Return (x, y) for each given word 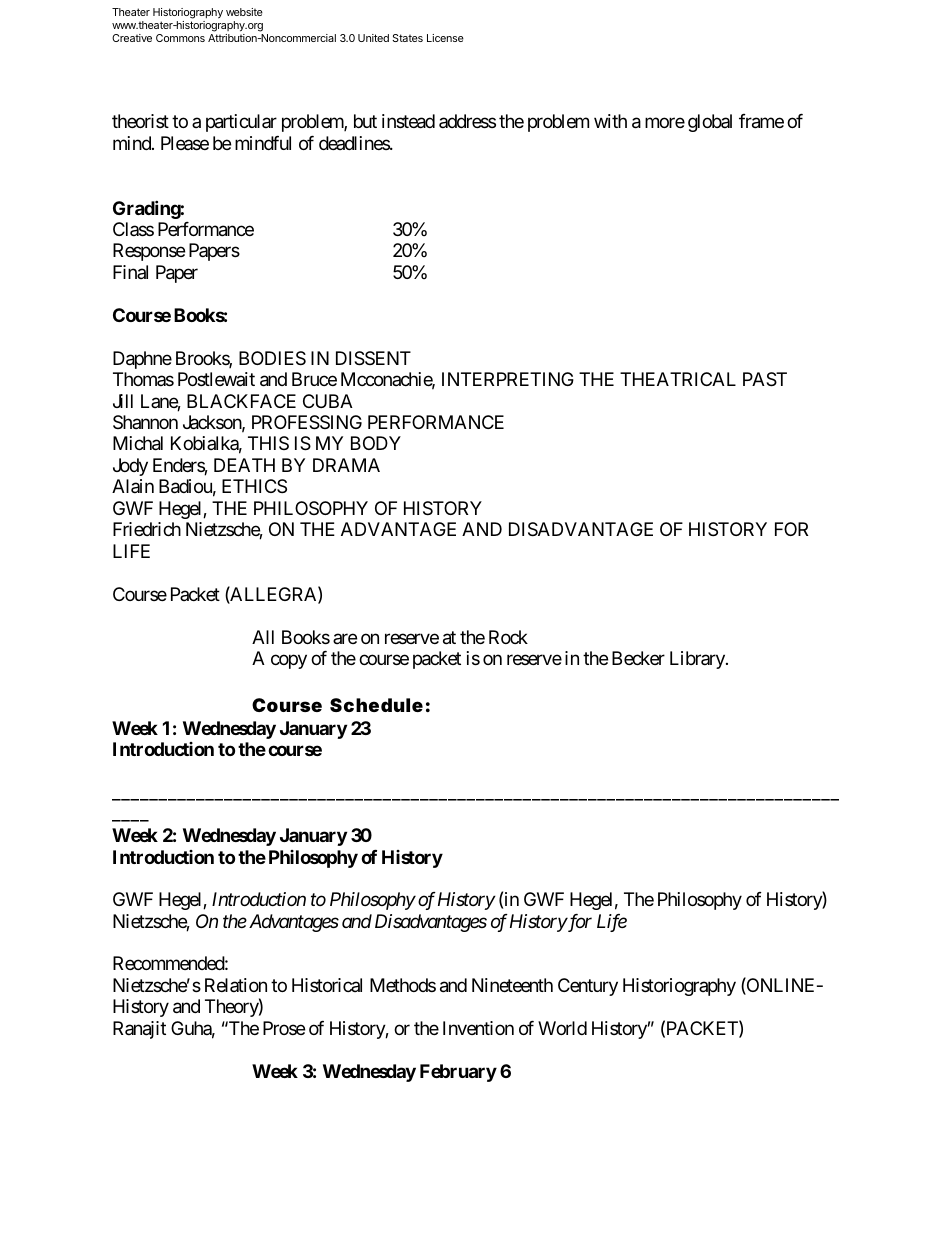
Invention (478, 1028)
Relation (236, 985)
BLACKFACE (241, 401)
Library (698, 660)
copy (289, 662)
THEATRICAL (678, 379)
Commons (180, 38)
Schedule (376, 705)
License (445, 38)
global (710, 123)
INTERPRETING (508, 379)
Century (588, 987)
